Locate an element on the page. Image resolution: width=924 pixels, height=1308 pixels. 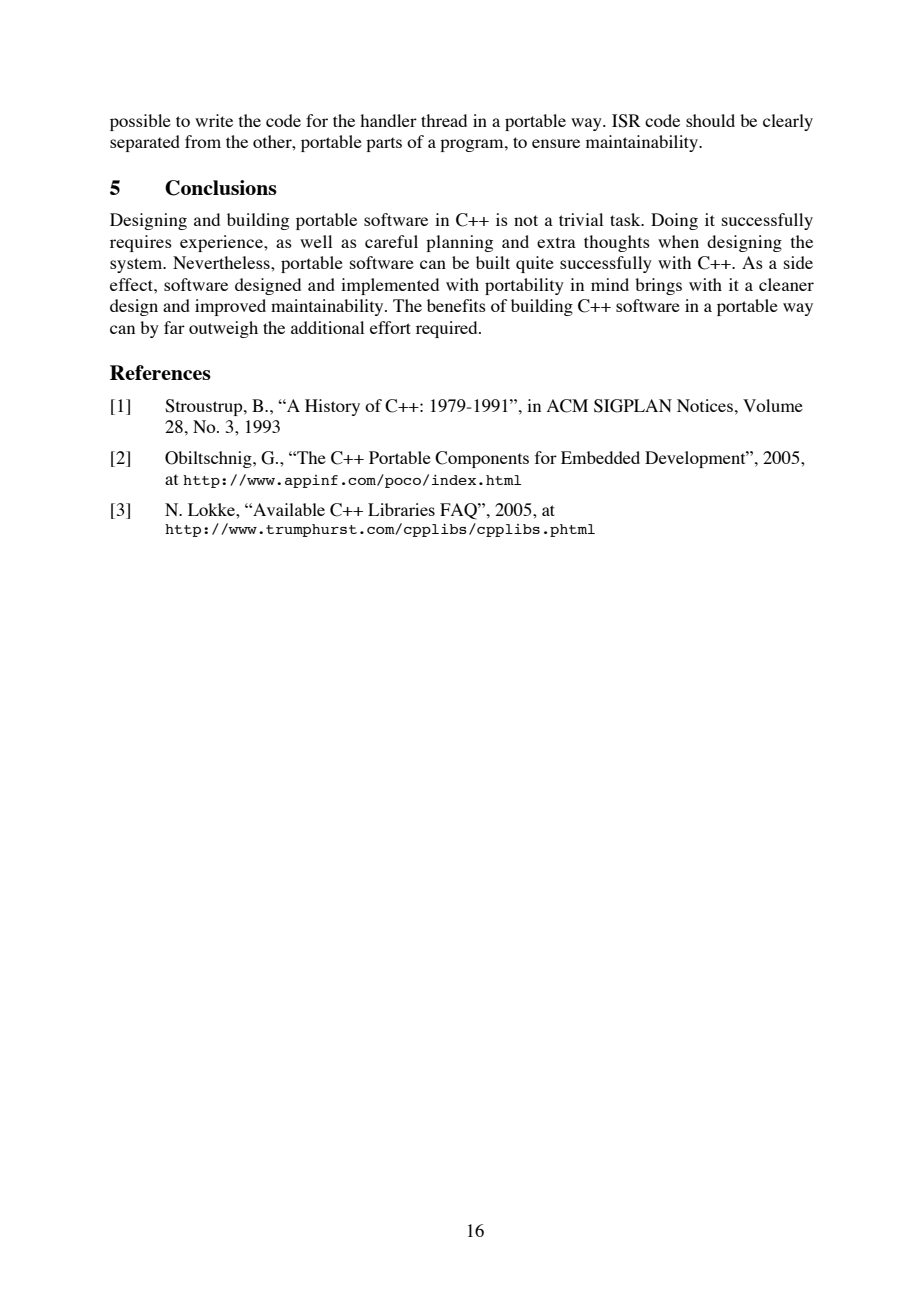
planning is located at coordinates (459, 243).
